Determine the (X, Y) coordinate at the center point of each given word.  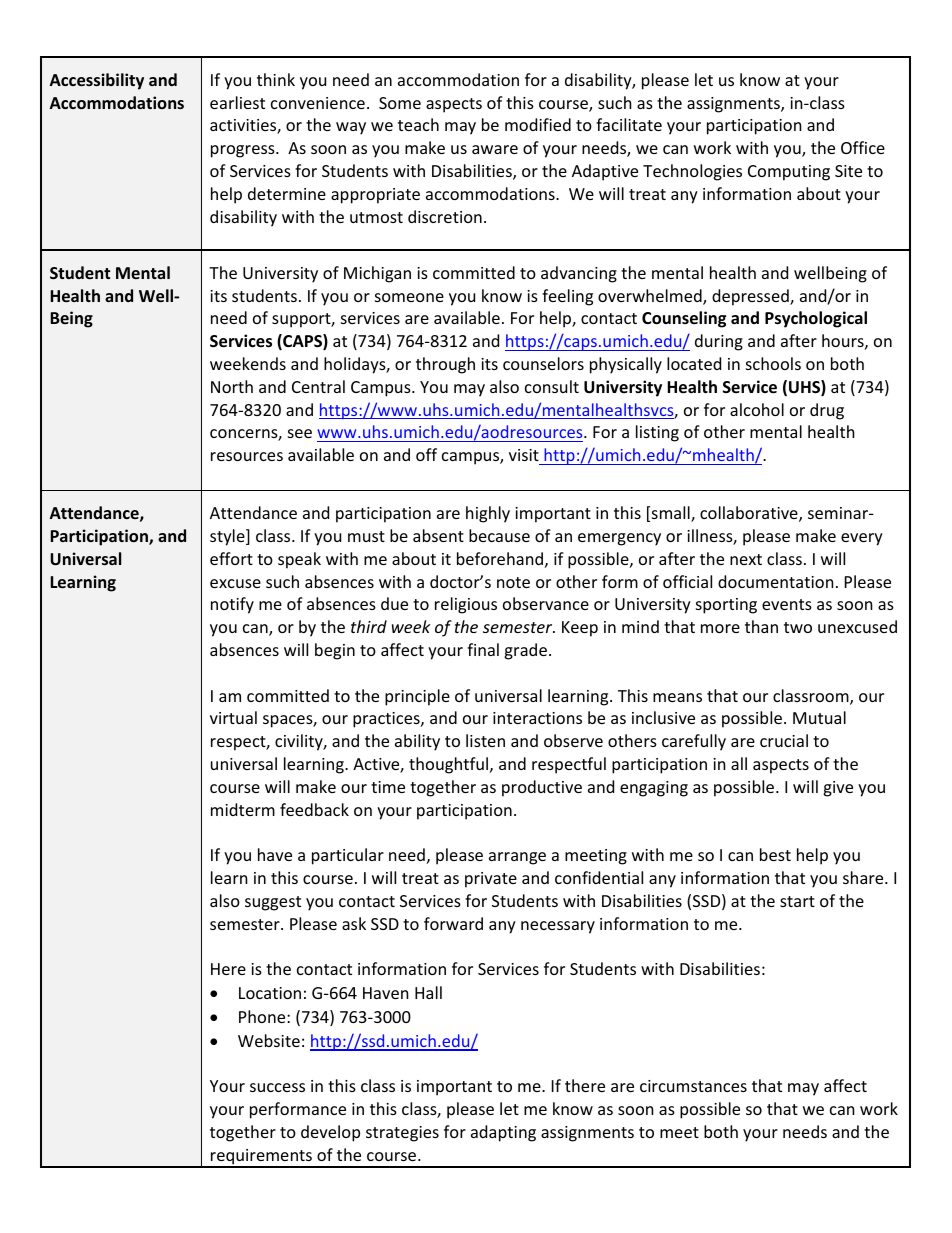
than (761, 626)
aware (495, 149)
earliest (237, 102)
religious (466, 605)
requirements (262, 1158)
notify (232, 605)
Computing (789, 173)
